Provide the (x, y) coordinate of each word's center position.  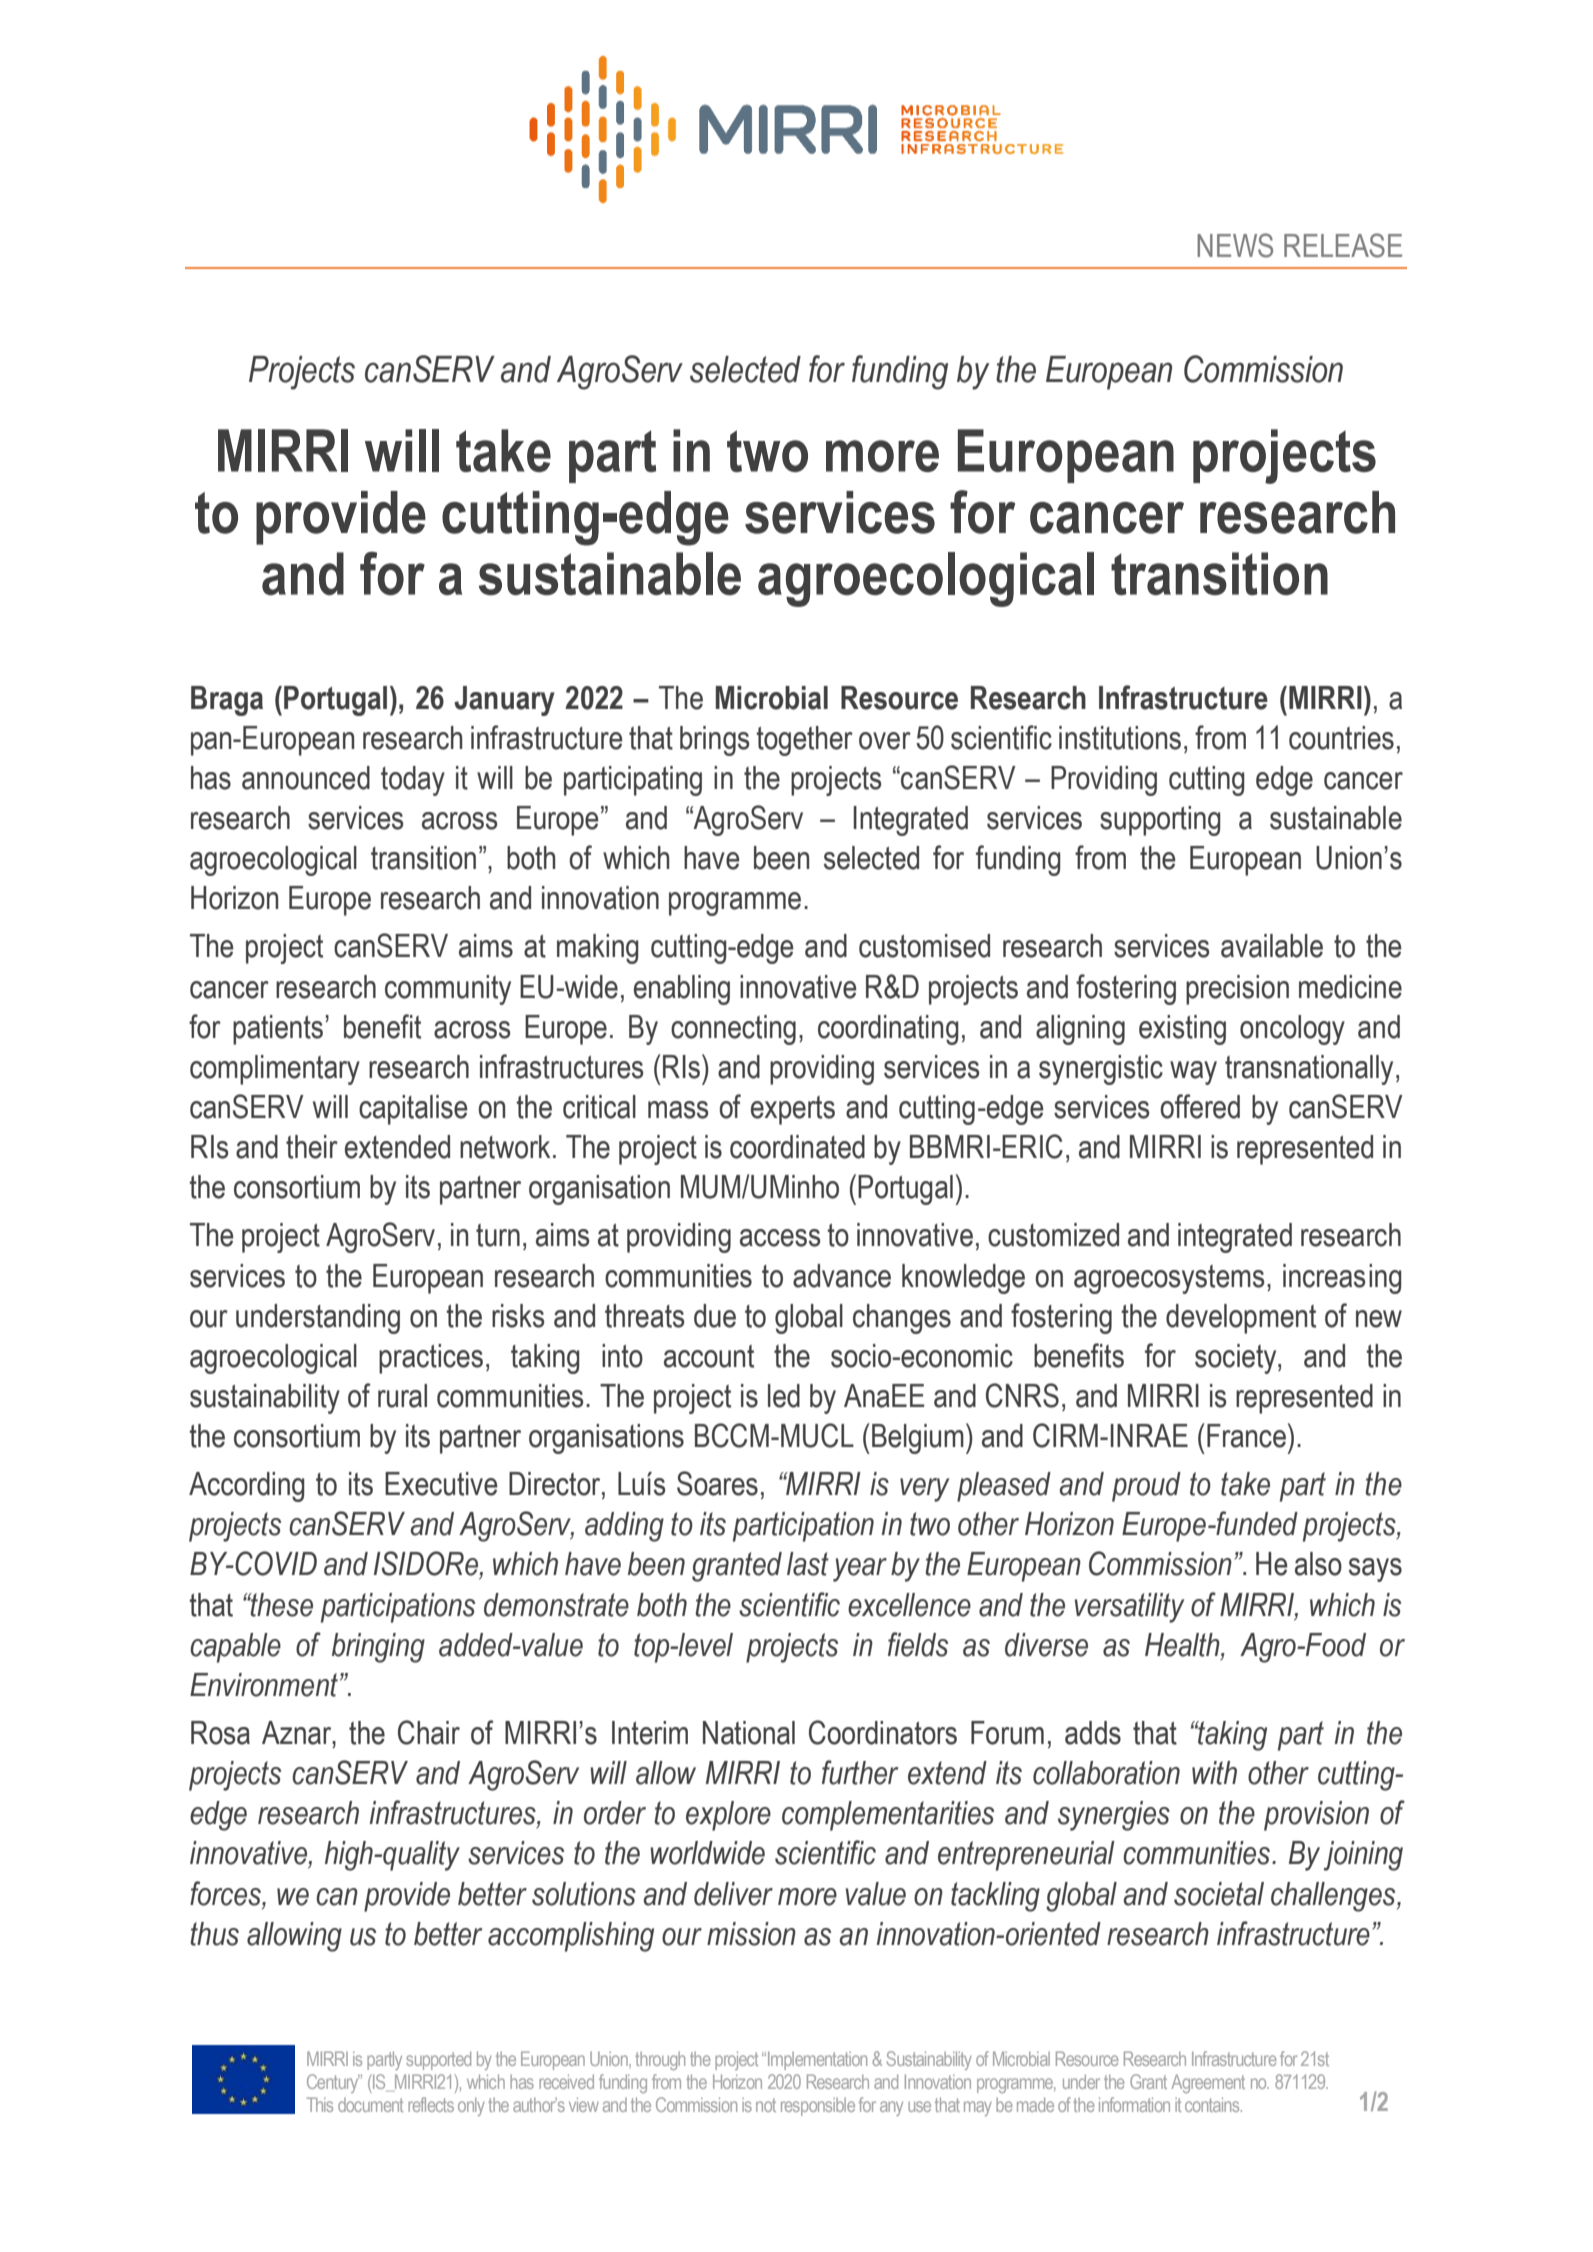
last (808, 1564)
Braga (227, 701)
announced (306, 778)
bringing (378, 1648)
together (805, 741)
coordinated (797, 1147)
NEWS (1235, 245)
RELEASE (1343, 245)
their (312, 1147)
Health (1183, 1646)
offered (1200, 1106)
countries (1341, 738)
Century (333, 2083)
